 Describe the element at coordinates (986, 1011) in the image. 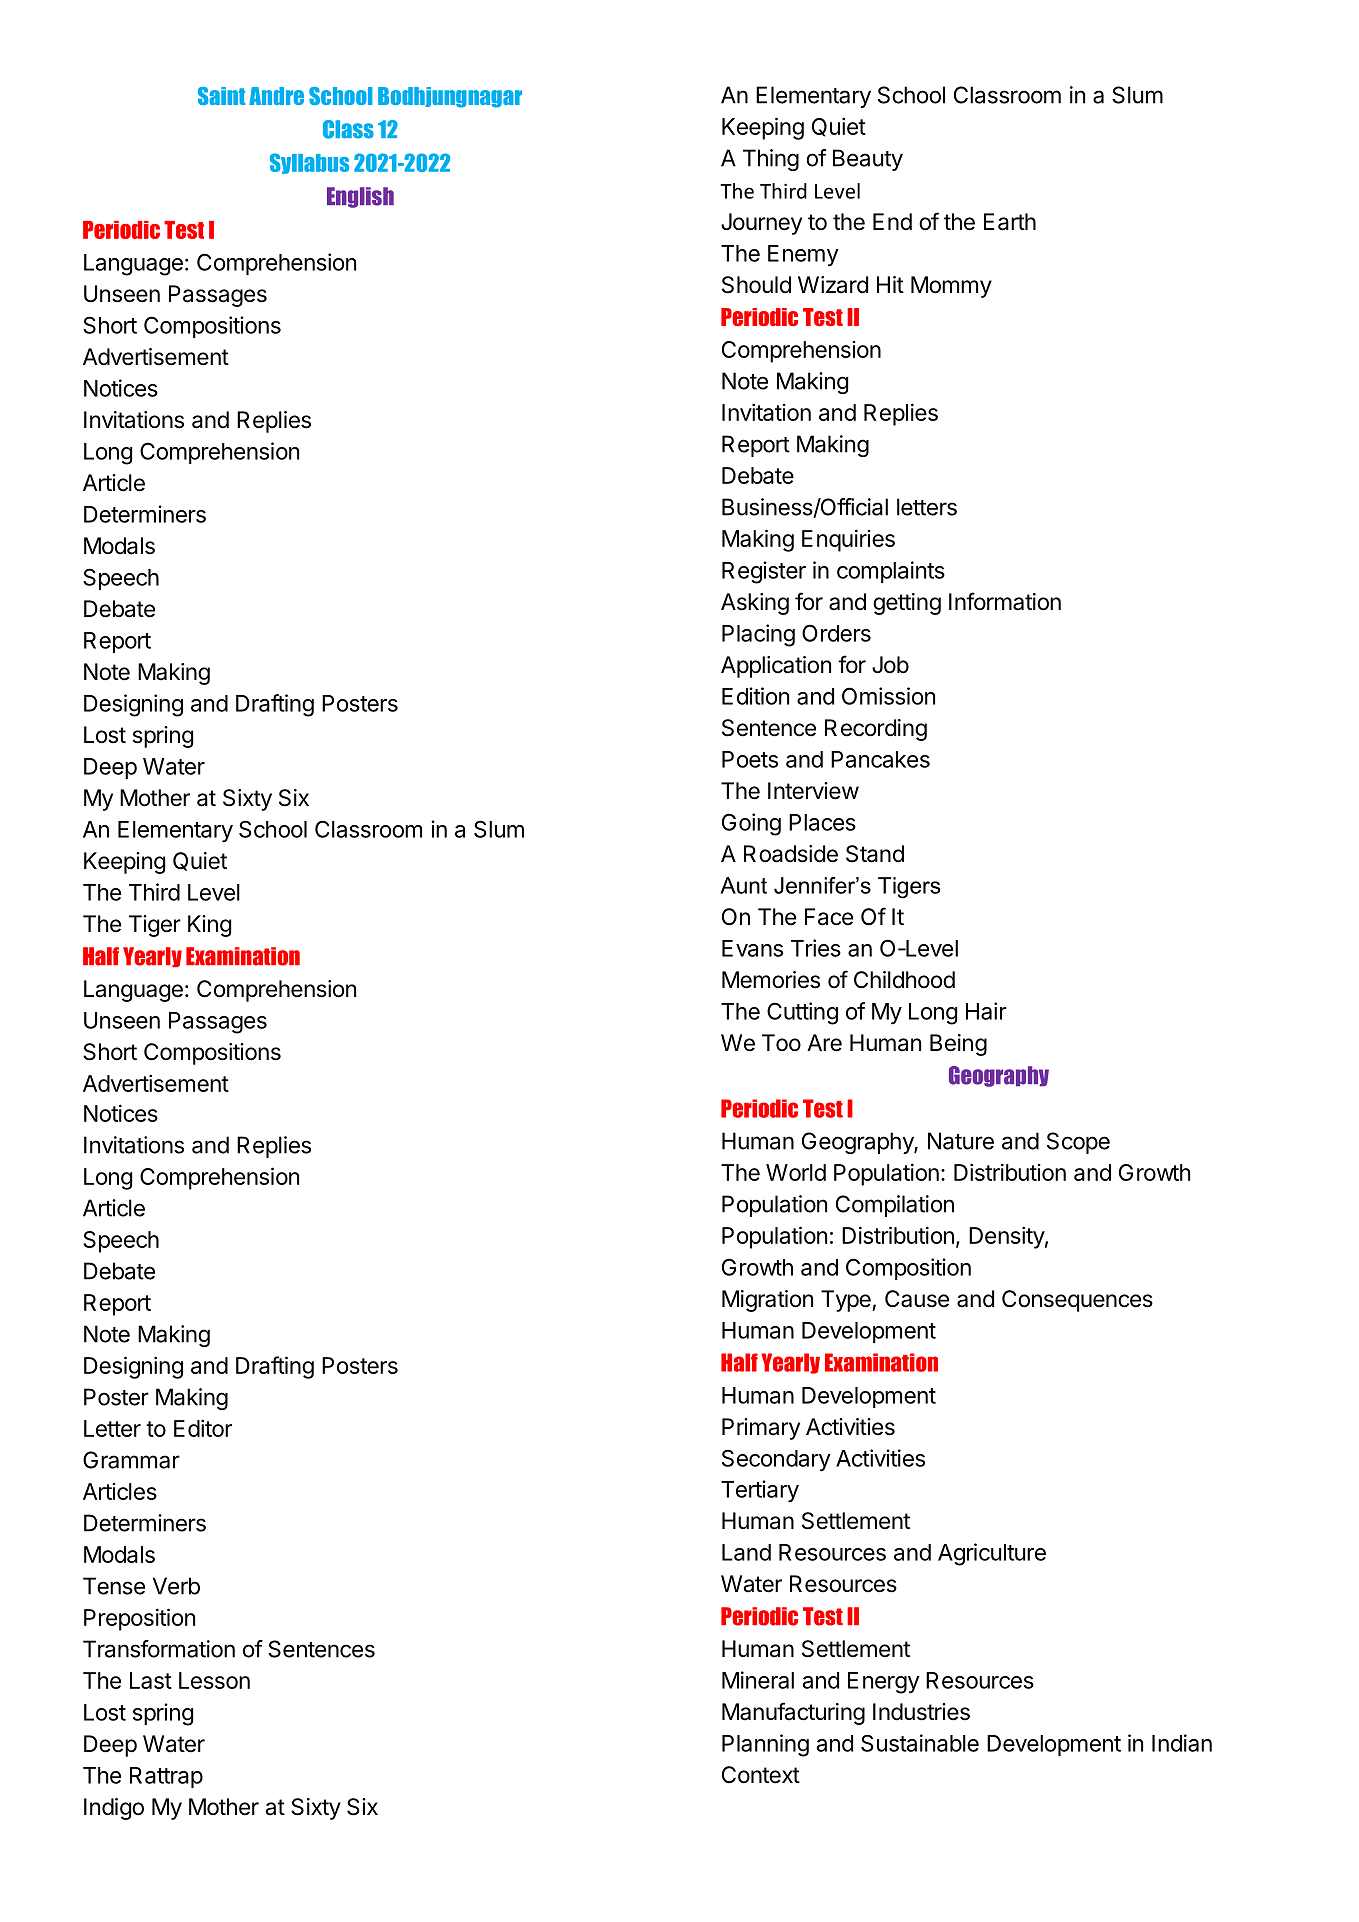

I see `Hair` at that location.
